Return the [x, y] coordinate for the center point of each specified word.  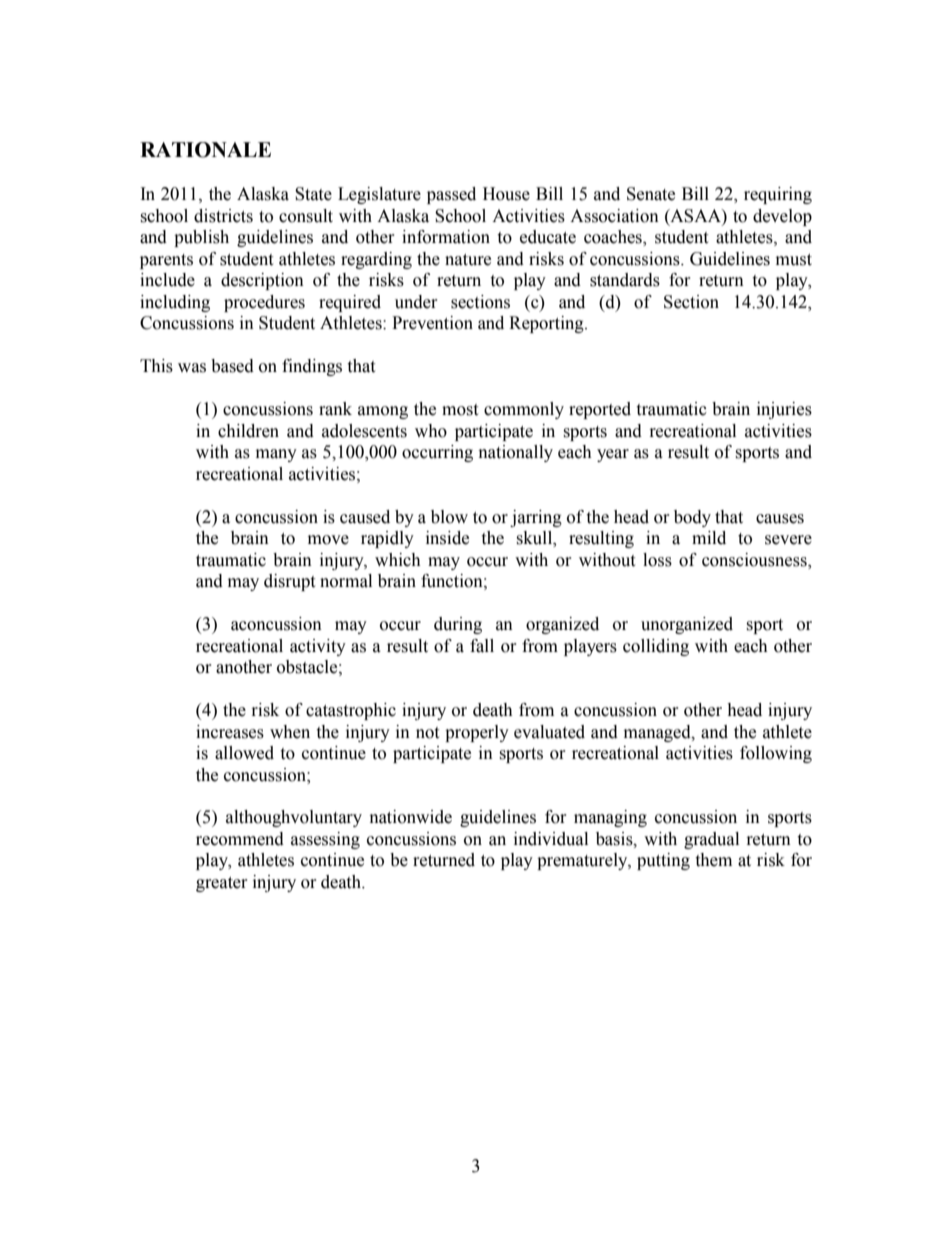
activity [318, 647]
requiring [778, 195]
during [458, 625]
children [248, 431]
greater [221, 884]
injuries [784, 410]
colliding [656, 647]
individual [551, 839]
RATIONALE [205, 150]
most [460, 410]
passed [451, 195]
